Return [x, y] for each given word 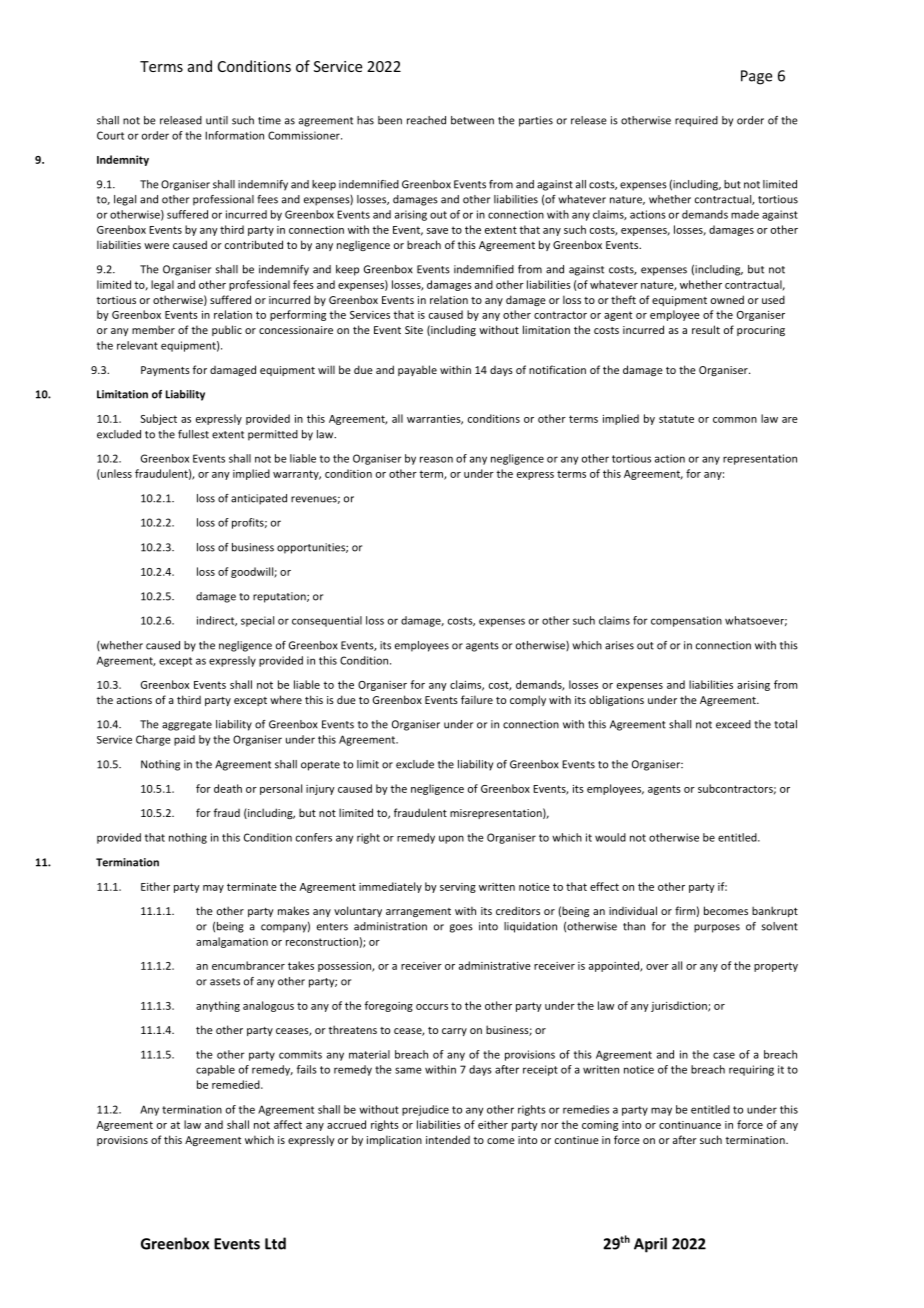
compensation [686, 621]
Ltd [275, 1243]
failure [477, 699]
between [472, 120]
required [696, 121]
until [217, 120]
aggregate [187, 726]
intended [448, 1139]
